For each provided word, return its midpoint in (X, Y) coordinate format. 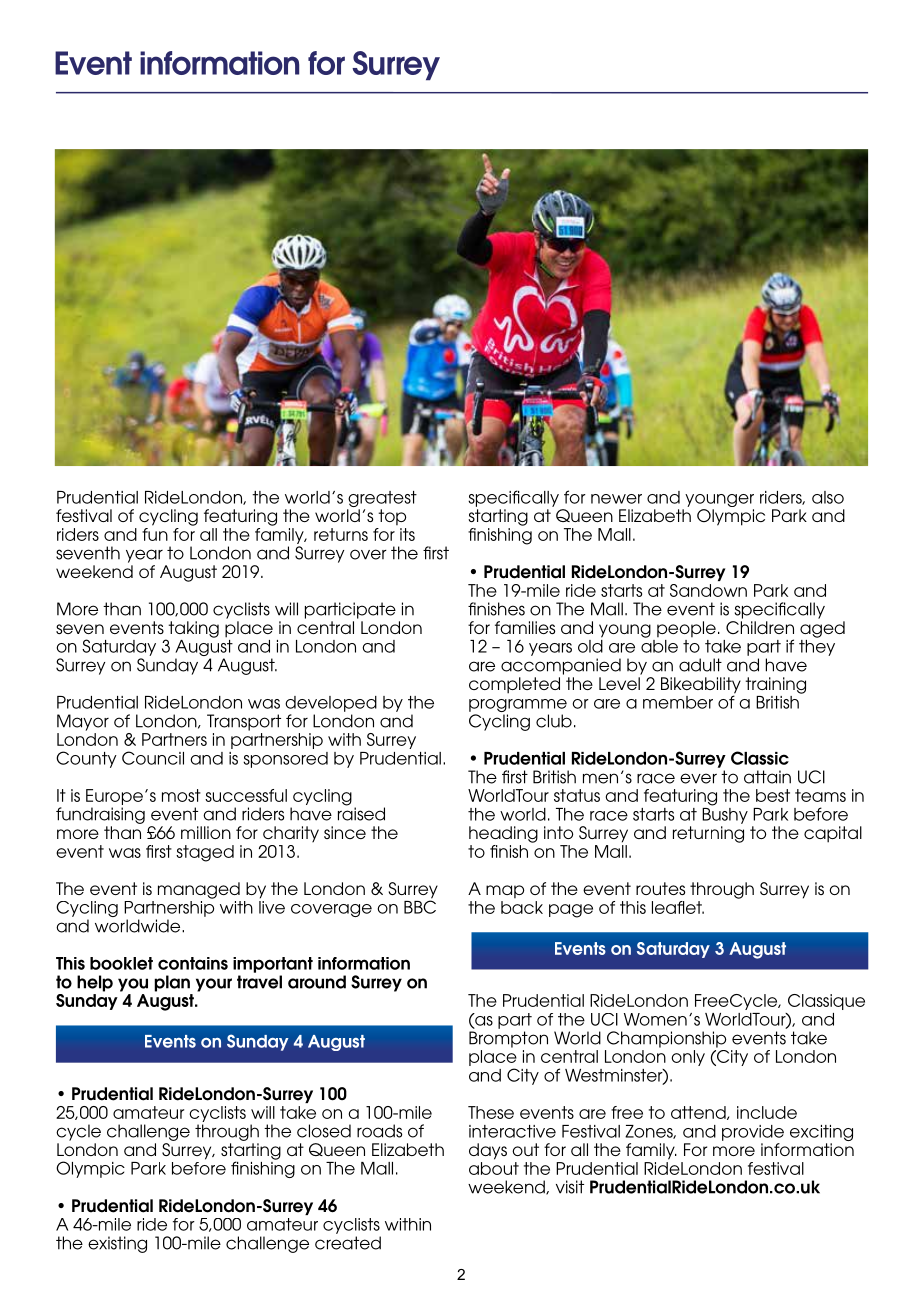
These (491, 1112)
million (206, 832)
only (688, 1058)
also (828, 497)
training (775, 685)
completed (514, 685)
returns (341, 534)
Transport (244, 722)
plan (172, 983)
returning (708, 834)
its (407, 534)
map (505, 891)
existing (117, 1244)
